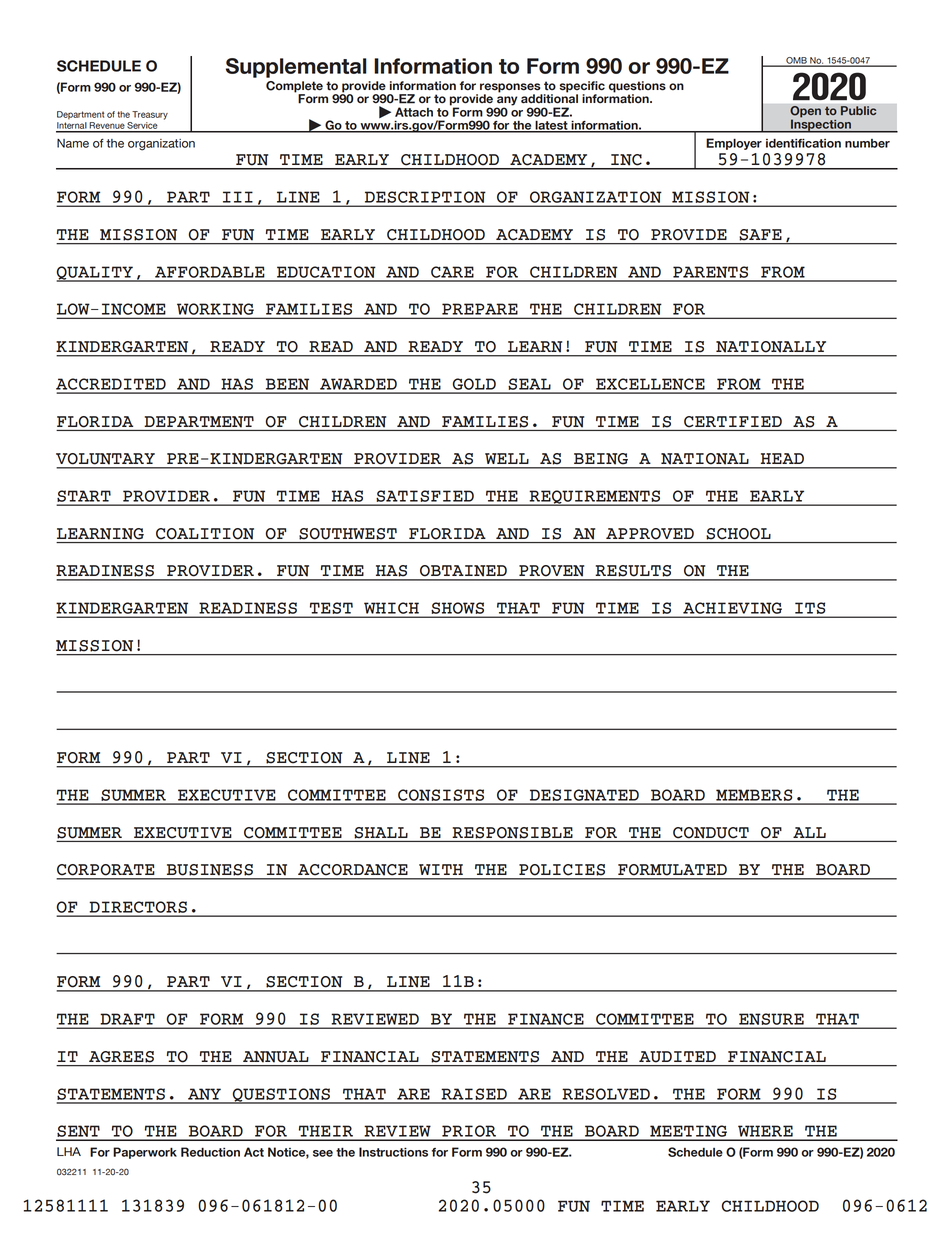 This image has width=952, height=1233. Describe the element at coordinates (513, 833) in the image. I see `RESPONSIBLE` at that location.
